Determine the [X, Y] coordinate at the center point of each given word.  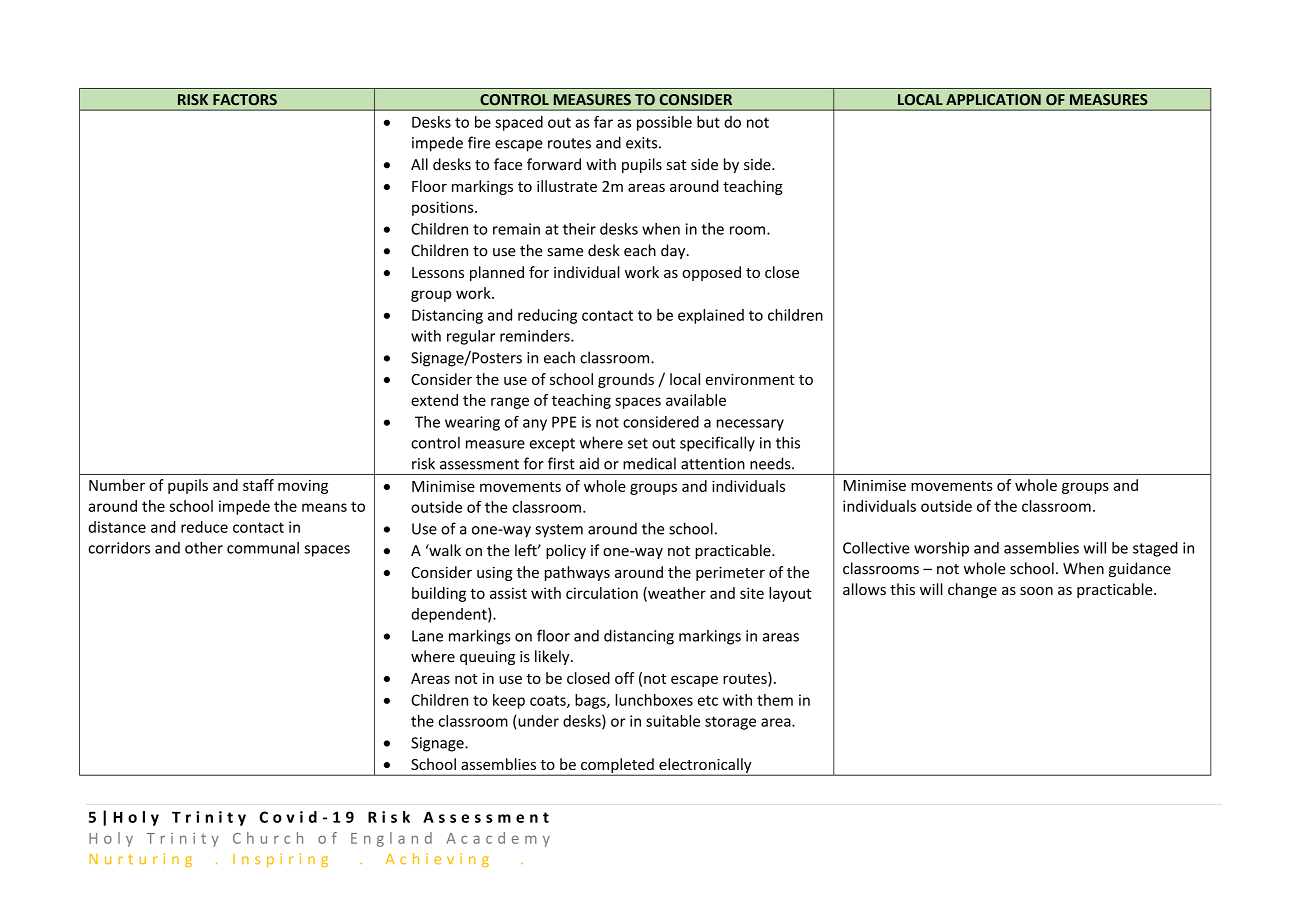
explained [711, 316]
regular [471, 337]
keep [509, 701]
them [775, 700]
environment [750, 379]
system [559, 531]
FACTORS [245, 99]
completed [617, 766]
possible [664, 123]
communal [263, 548]
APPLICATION [993, 100]
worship [941, 549]
